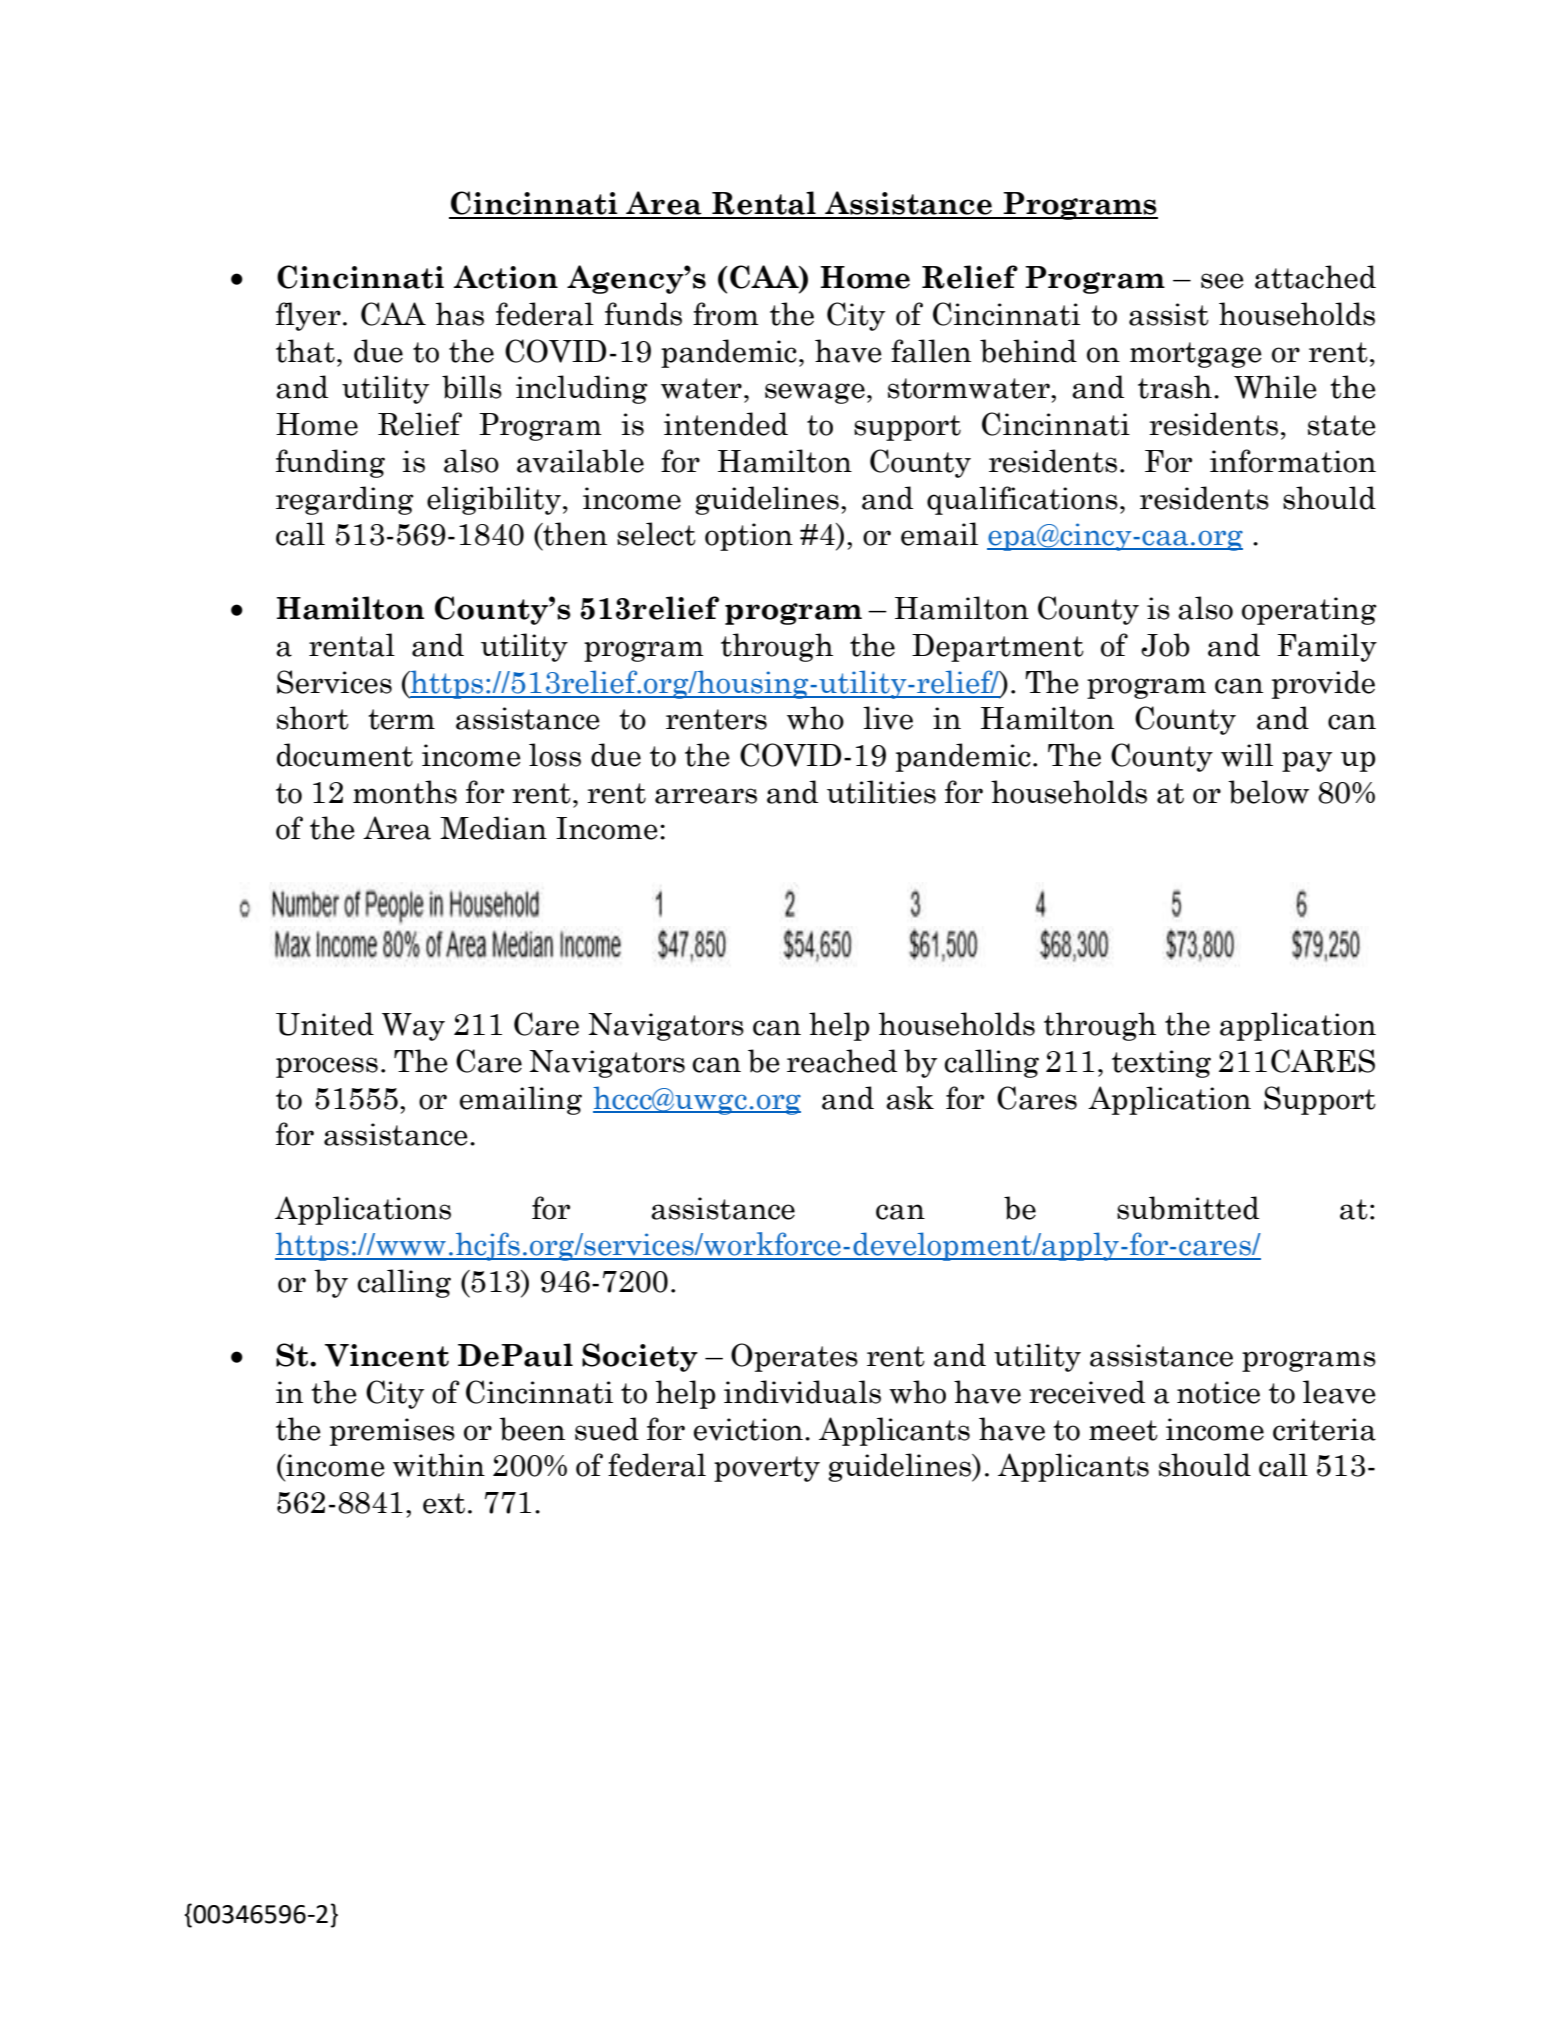 This image has height=2023, width=1563. Describe the element at coordinates (1222, 281) in the image. I see `see` at that location.
